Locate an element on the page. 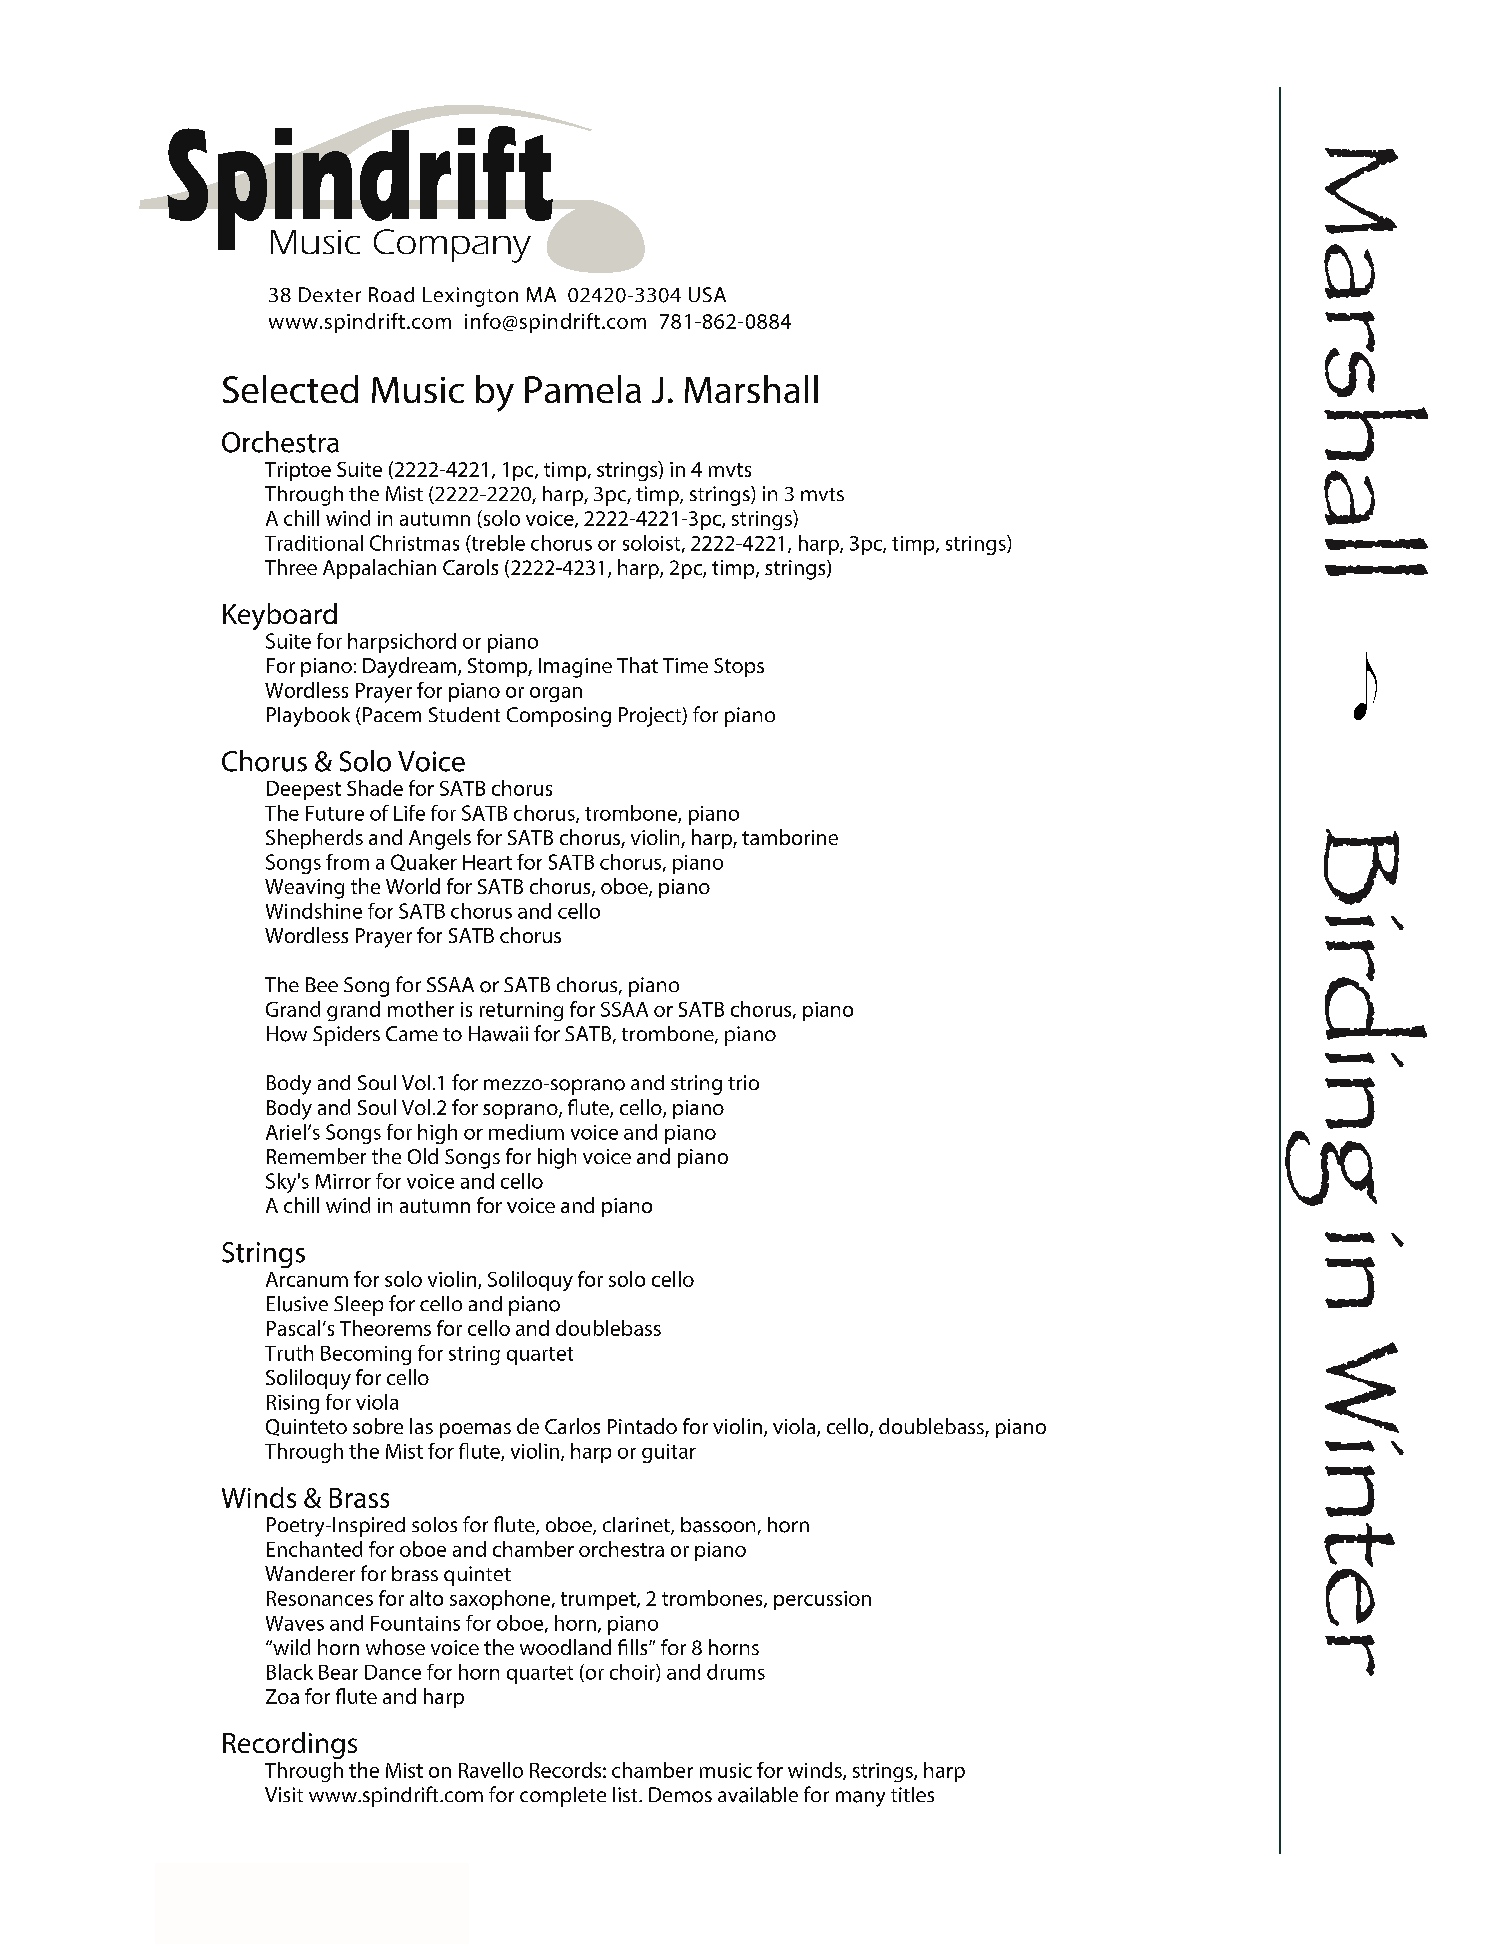 This page has width=1502, height=1944. Stops is located at coordinates (739, 667).
